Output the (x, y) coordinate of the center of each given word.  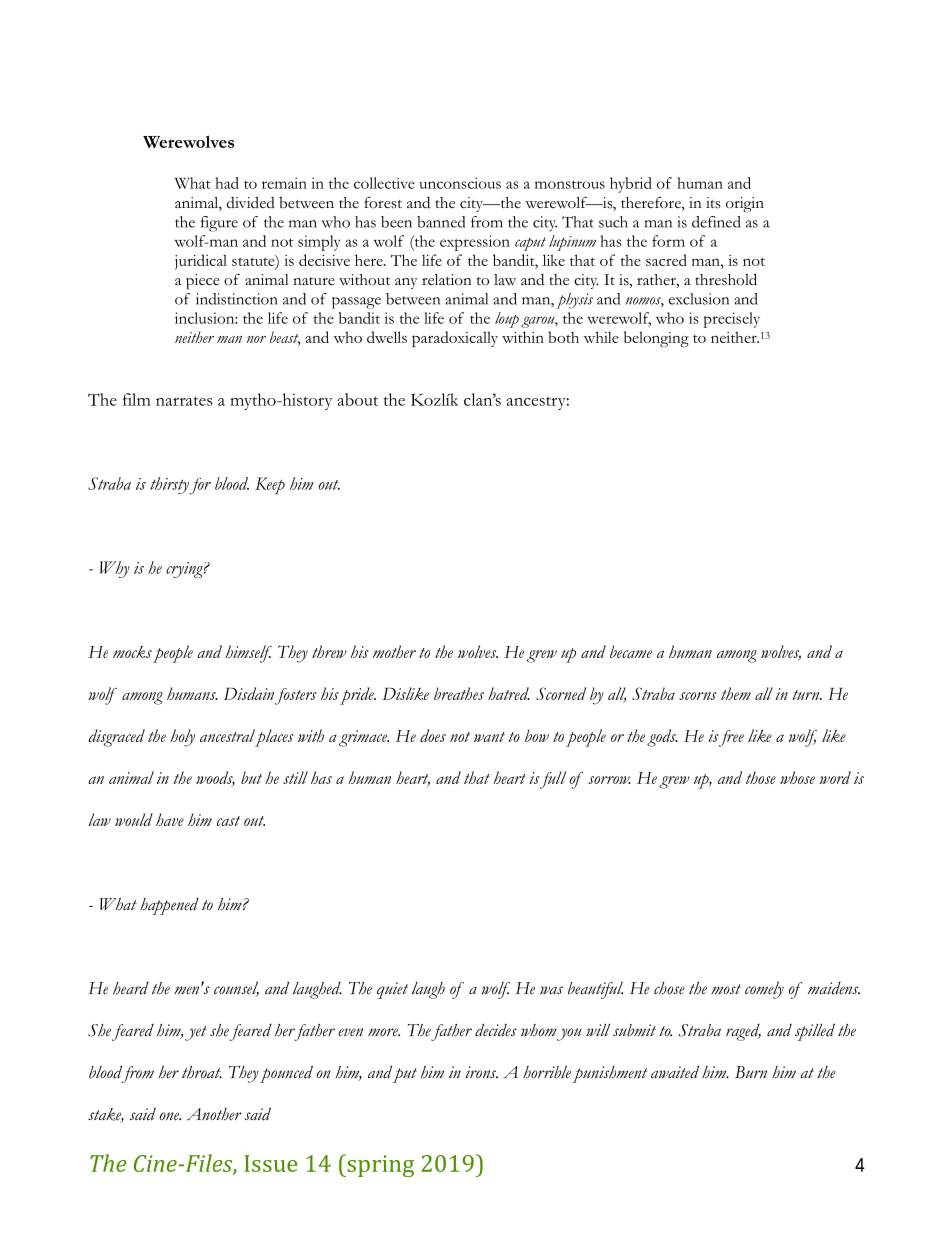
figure (219, 224)
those (761, 777)
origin (745, 204)
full (552, 780)
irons (481, 1072)
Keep (270, 486)
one (170, 1116)
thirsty (170, 485)
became (631, 651)
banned (441, 222)
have (170, 819)
